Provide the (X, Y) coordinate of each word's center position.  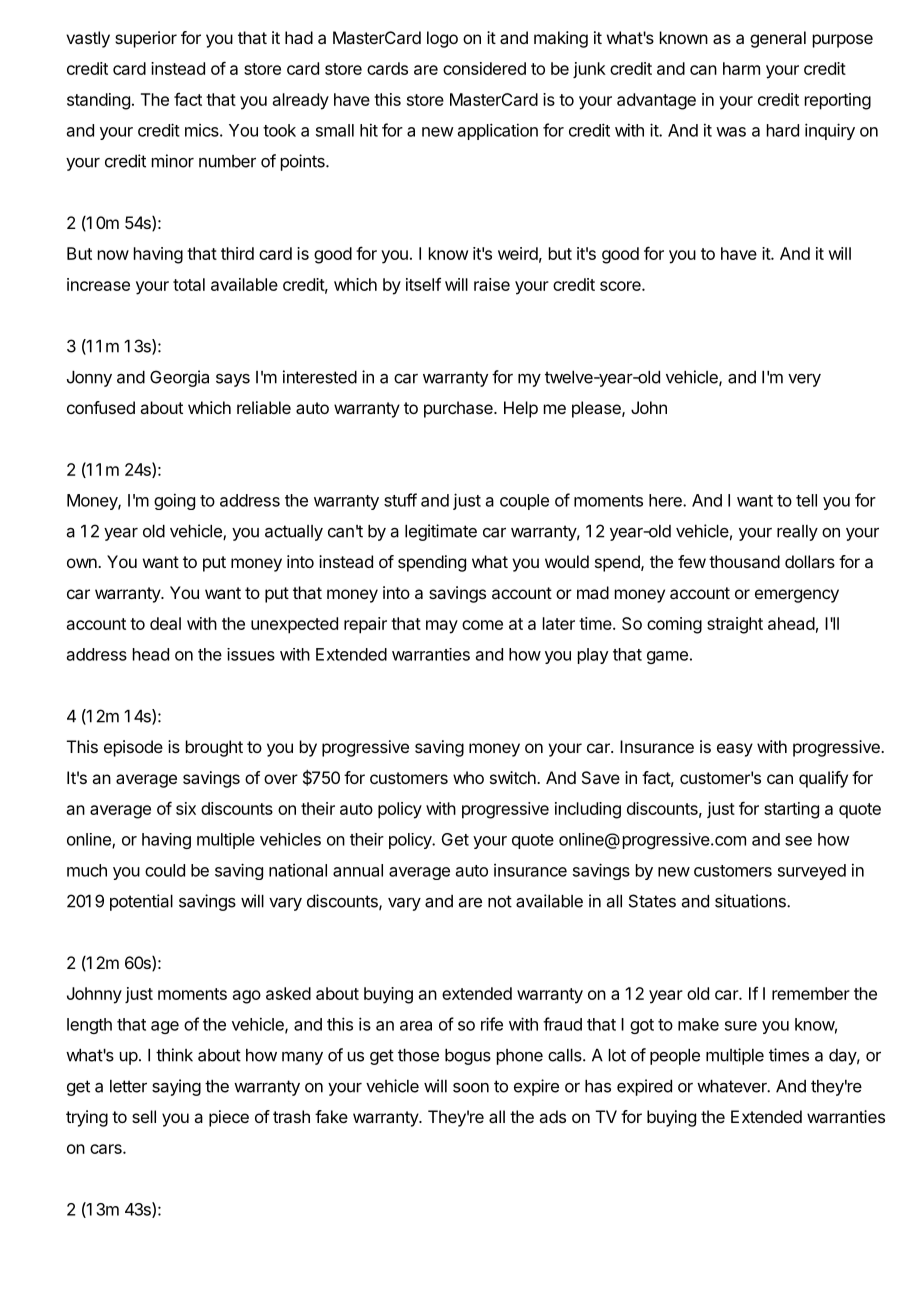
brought (214, 748)
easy (735, 750)
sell (144, 1116)
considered (484, 68)
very (804, 380)
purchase (459, 409)
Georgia (179, 378)
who (468, 777)
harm (741, 68)
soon (471, 1088)
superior (146, 39)
